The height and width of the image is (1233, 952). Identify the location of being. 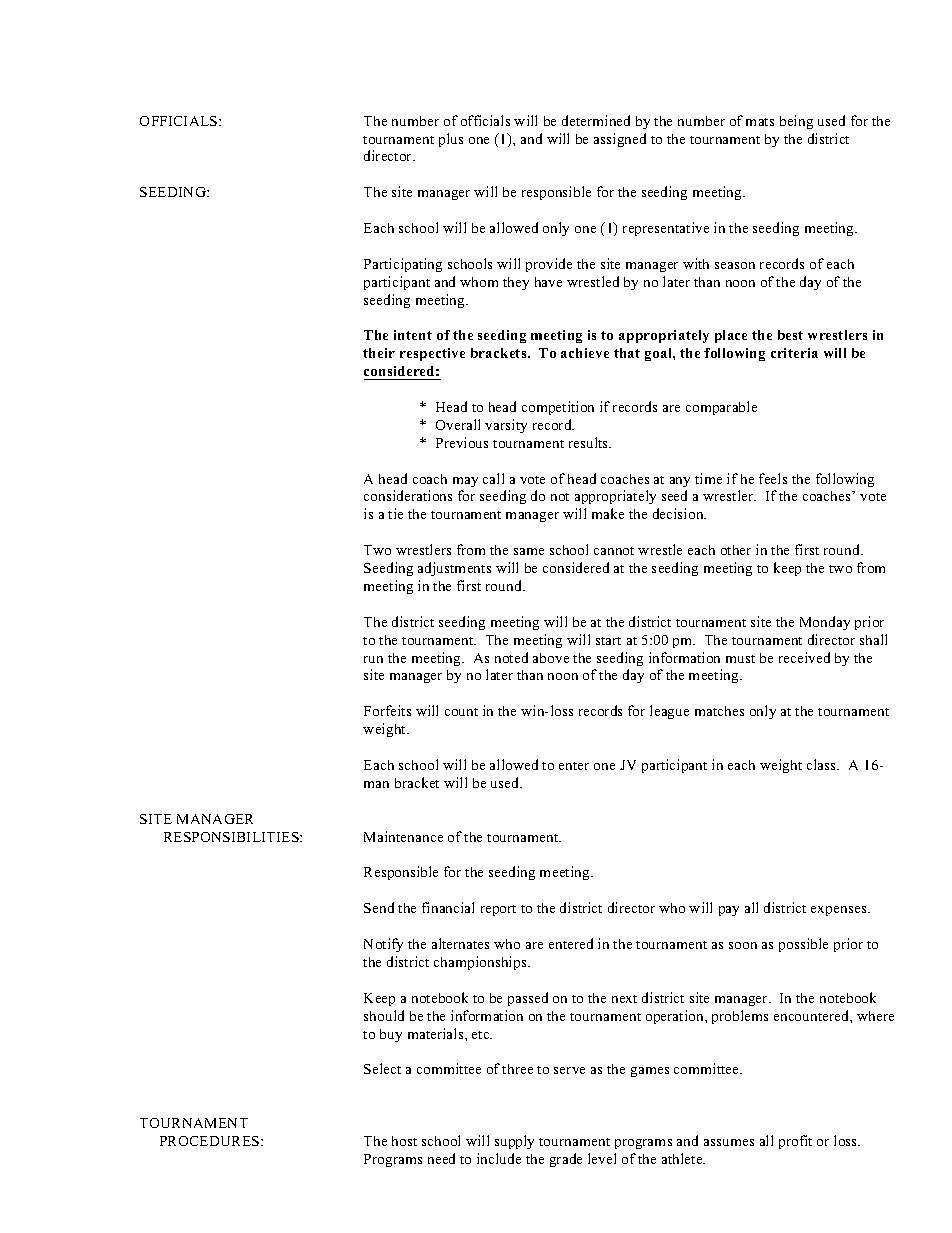
(796, 122).
